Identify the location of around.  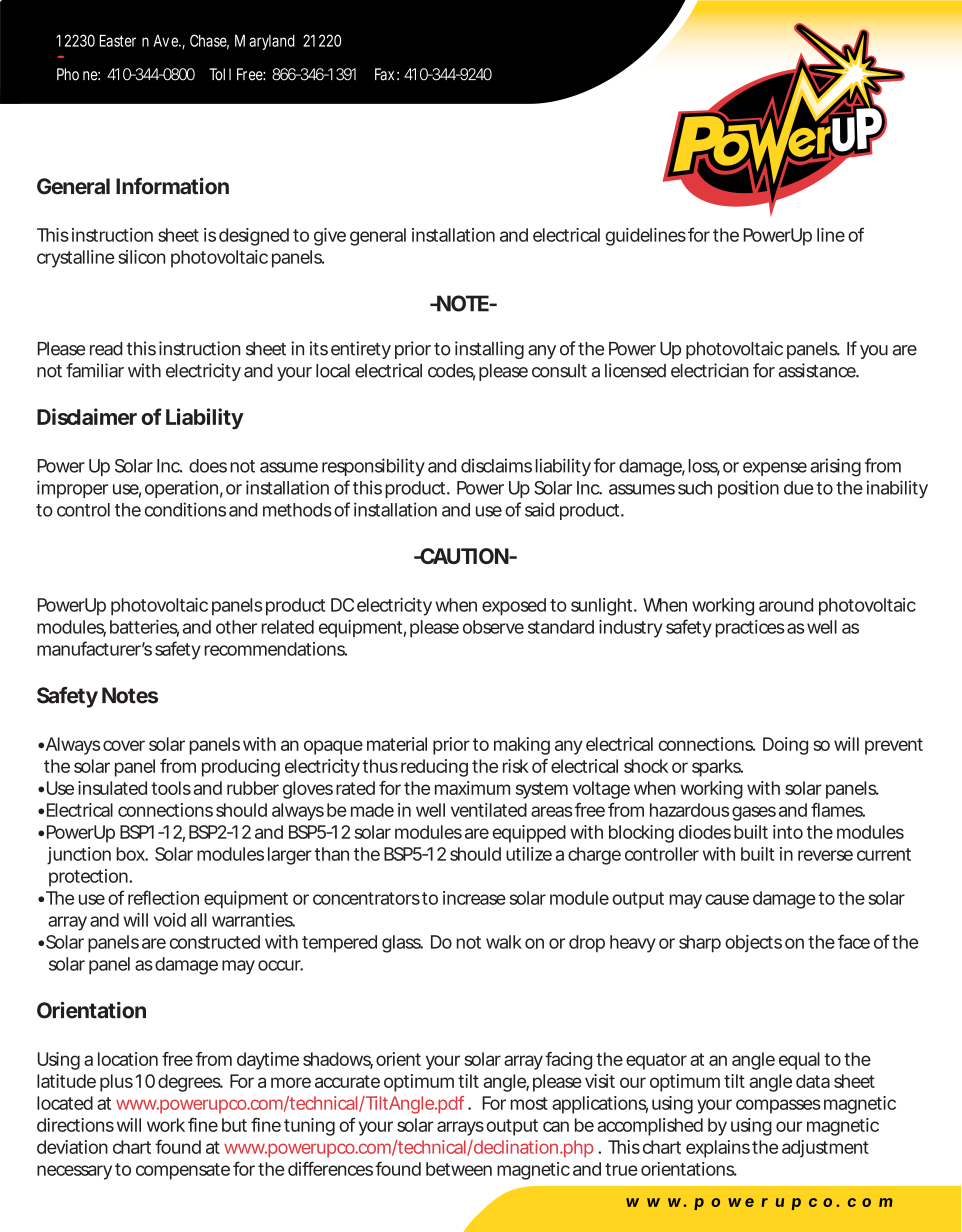
(786, 605).
